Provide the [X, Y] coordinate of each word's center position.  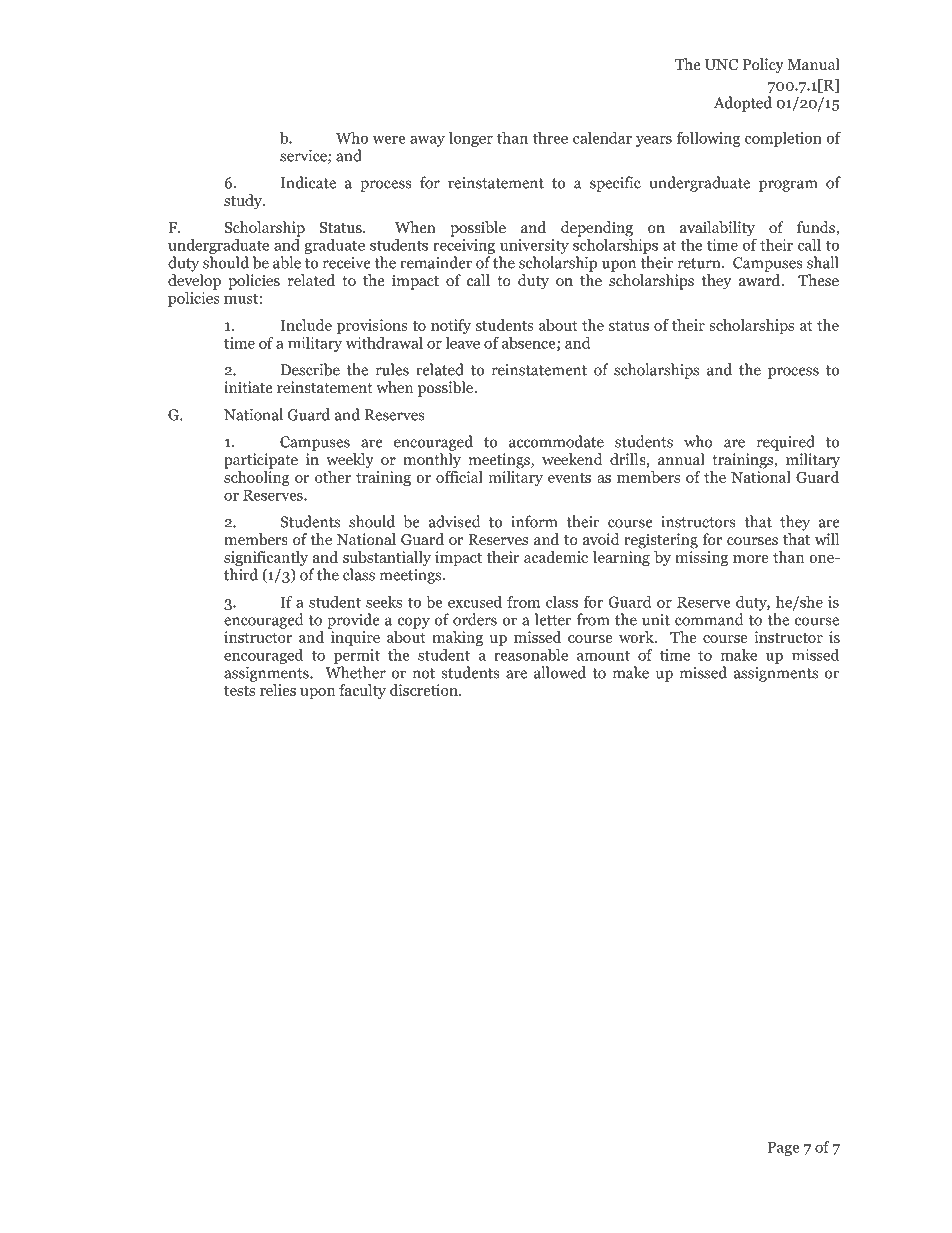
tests [239, 691]
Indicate [308, 182]
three [550, 138]
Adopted [743, 104]
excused [475, 602]
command [709, 619]
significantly [266, 560]
